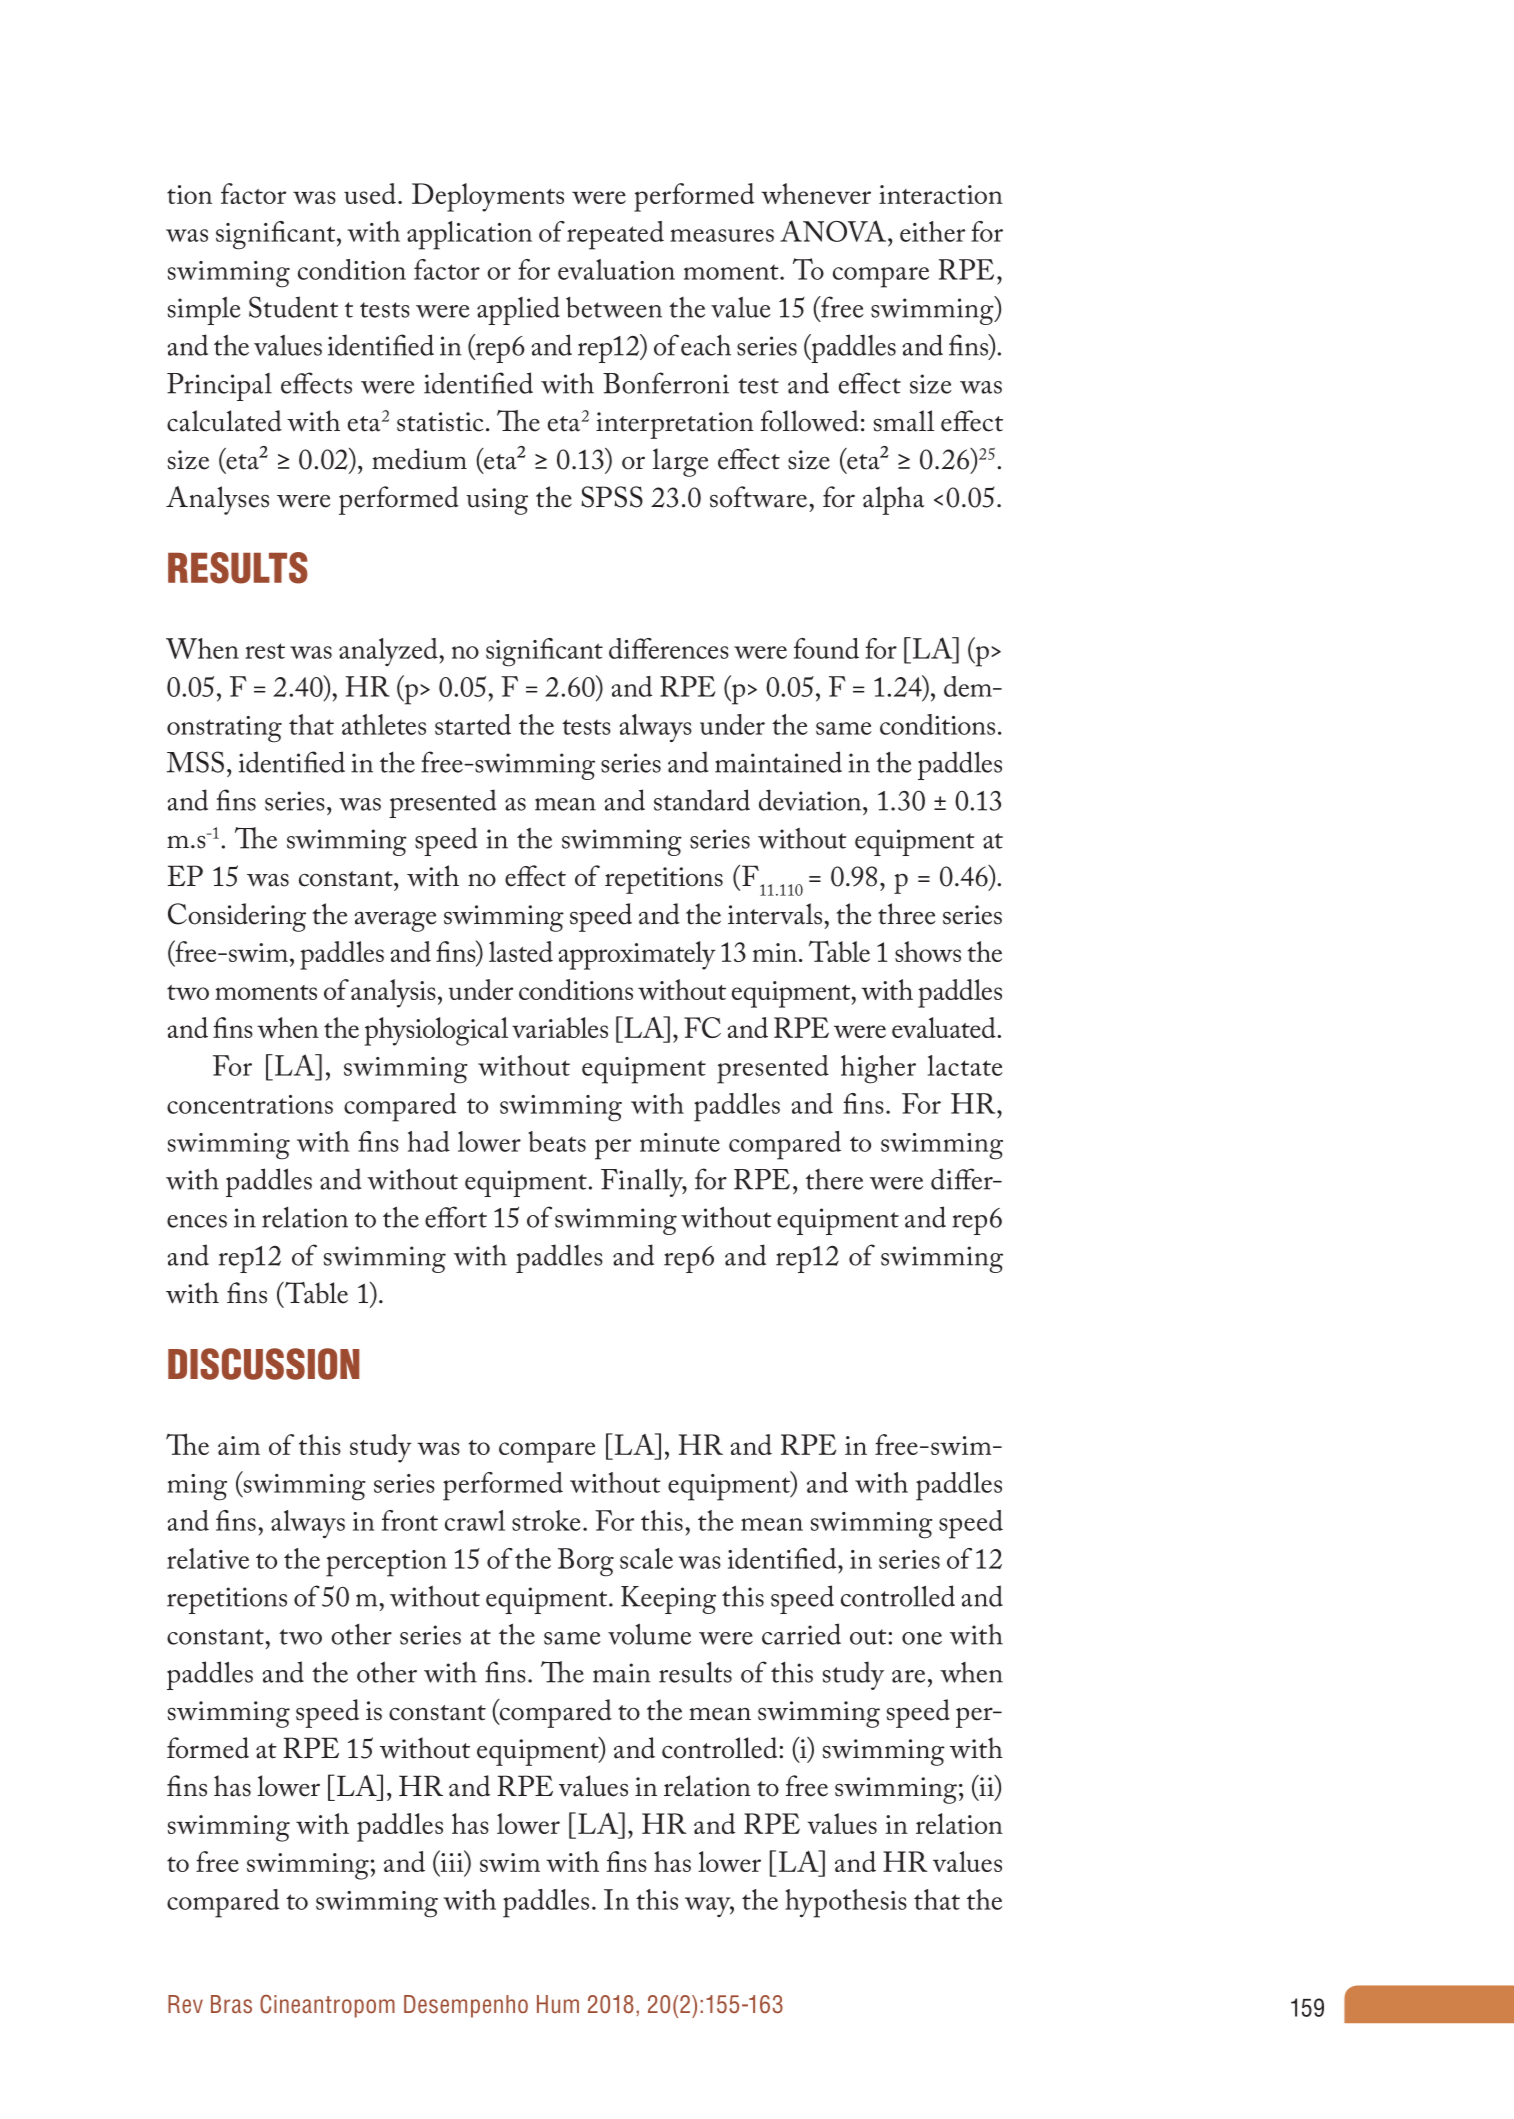  What do you see at coordinates (231, 2004) in the screenshot?
I see `Bras` at bounding box center [231, 2004].
